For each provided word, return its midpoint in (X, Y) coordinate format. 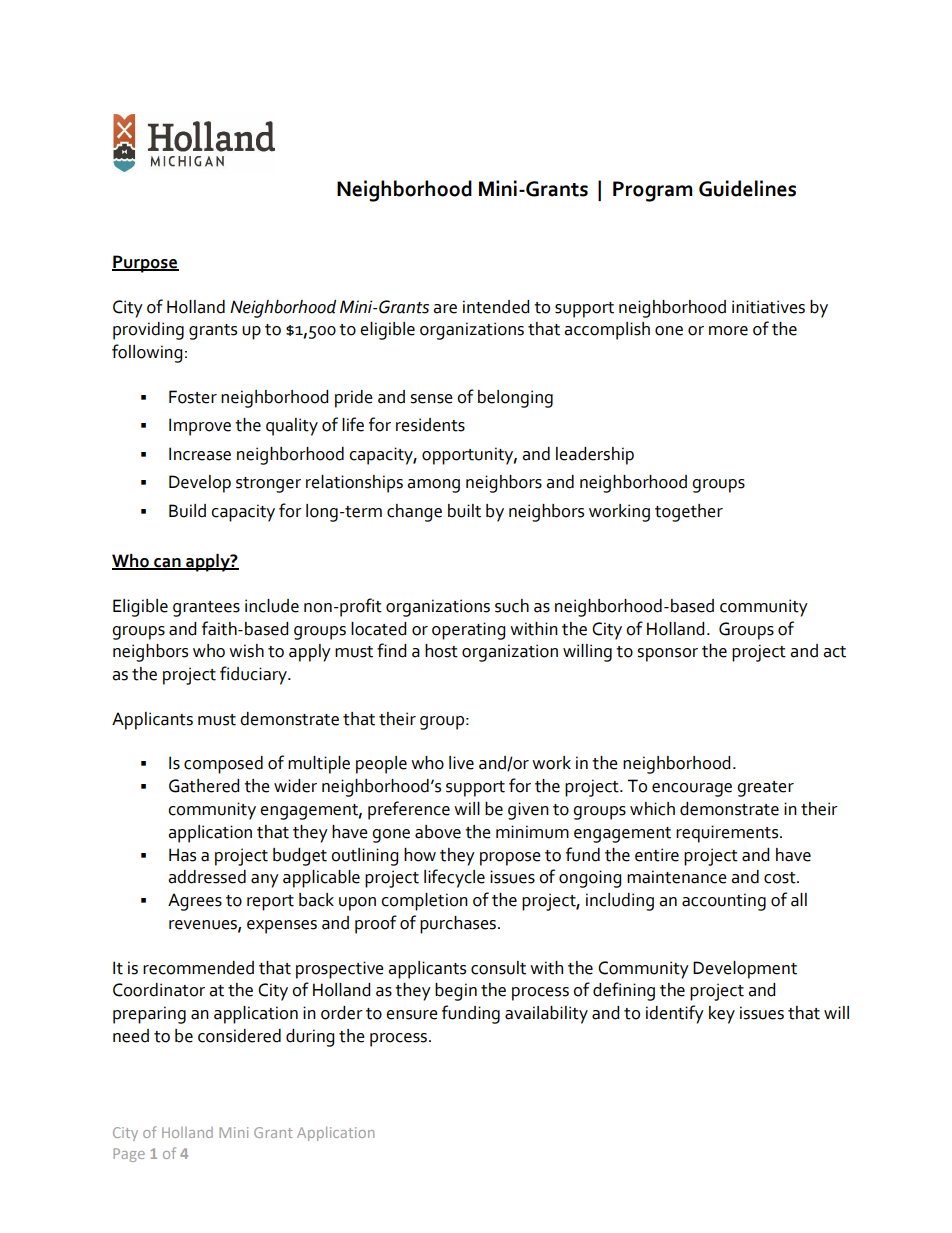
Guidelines (747, 188)
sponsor (667, 655)
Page (129, 1155)
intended (496, 307)
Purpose (145, 264)
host (441, 651)
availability (546, 1015)
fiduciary (254, 675)
